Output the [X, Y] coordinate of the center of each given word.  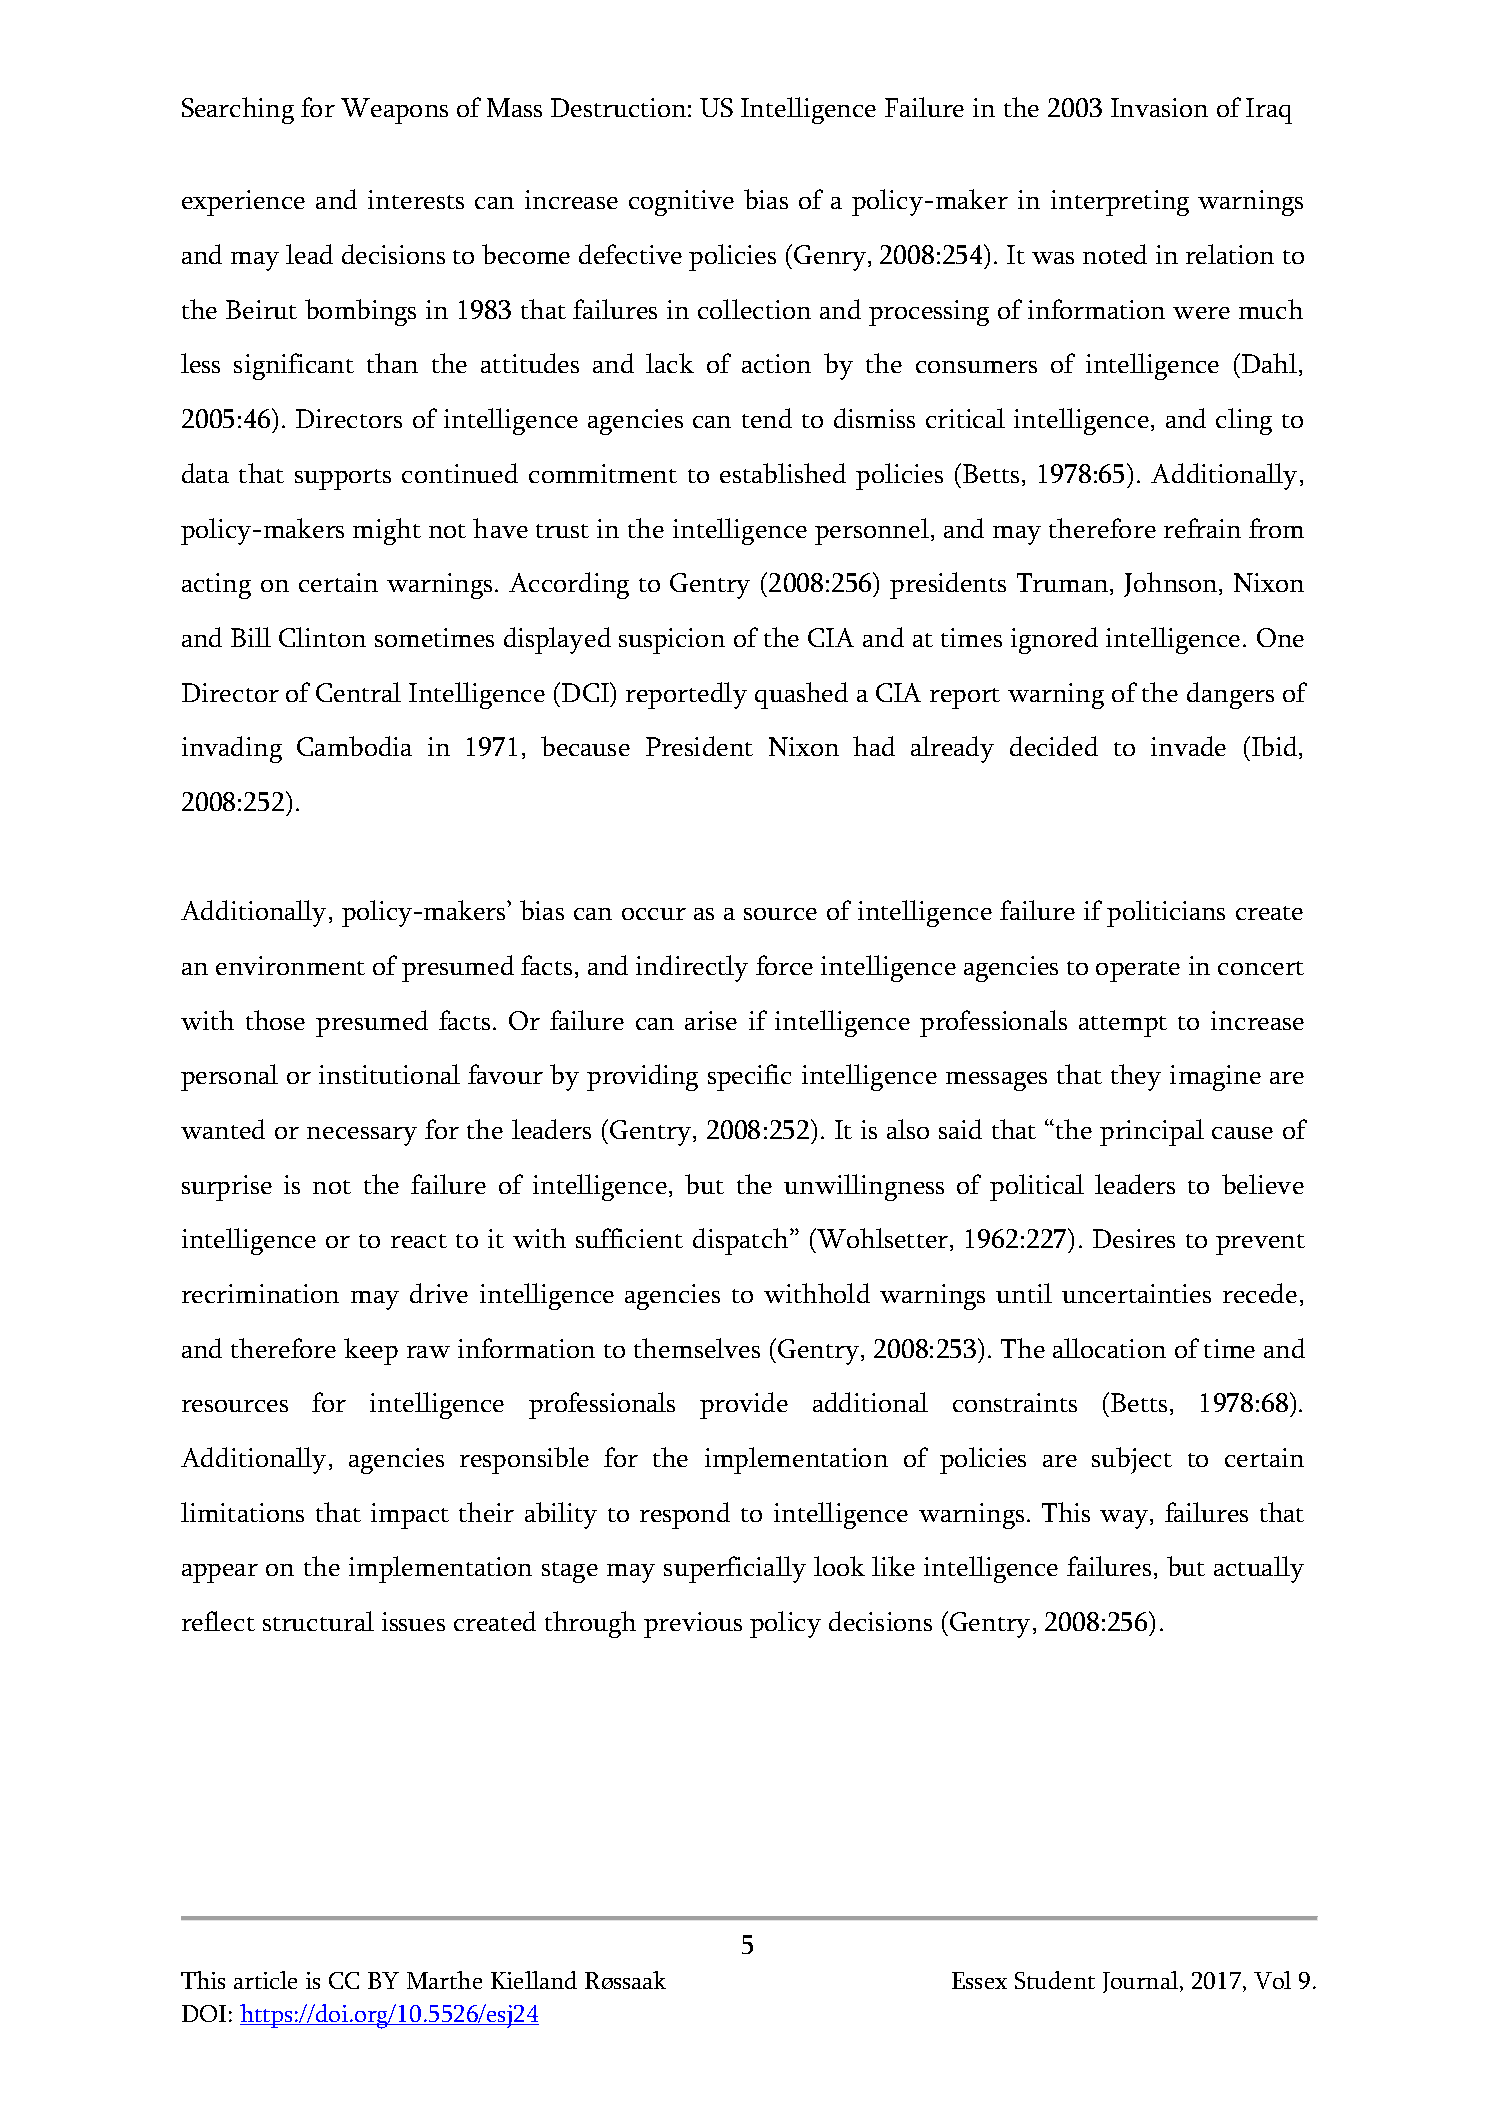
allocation [1109, 1348]
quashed [801, 695]
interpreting [1120, 203]
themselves [697, 1348]
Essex [979, 1980]
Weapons [394, 111]
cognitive [681, 203]
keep [371, 1351]
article [265, 1980]
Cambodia [354, 746]
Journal [1142, 1982]
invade [1188, 746]
